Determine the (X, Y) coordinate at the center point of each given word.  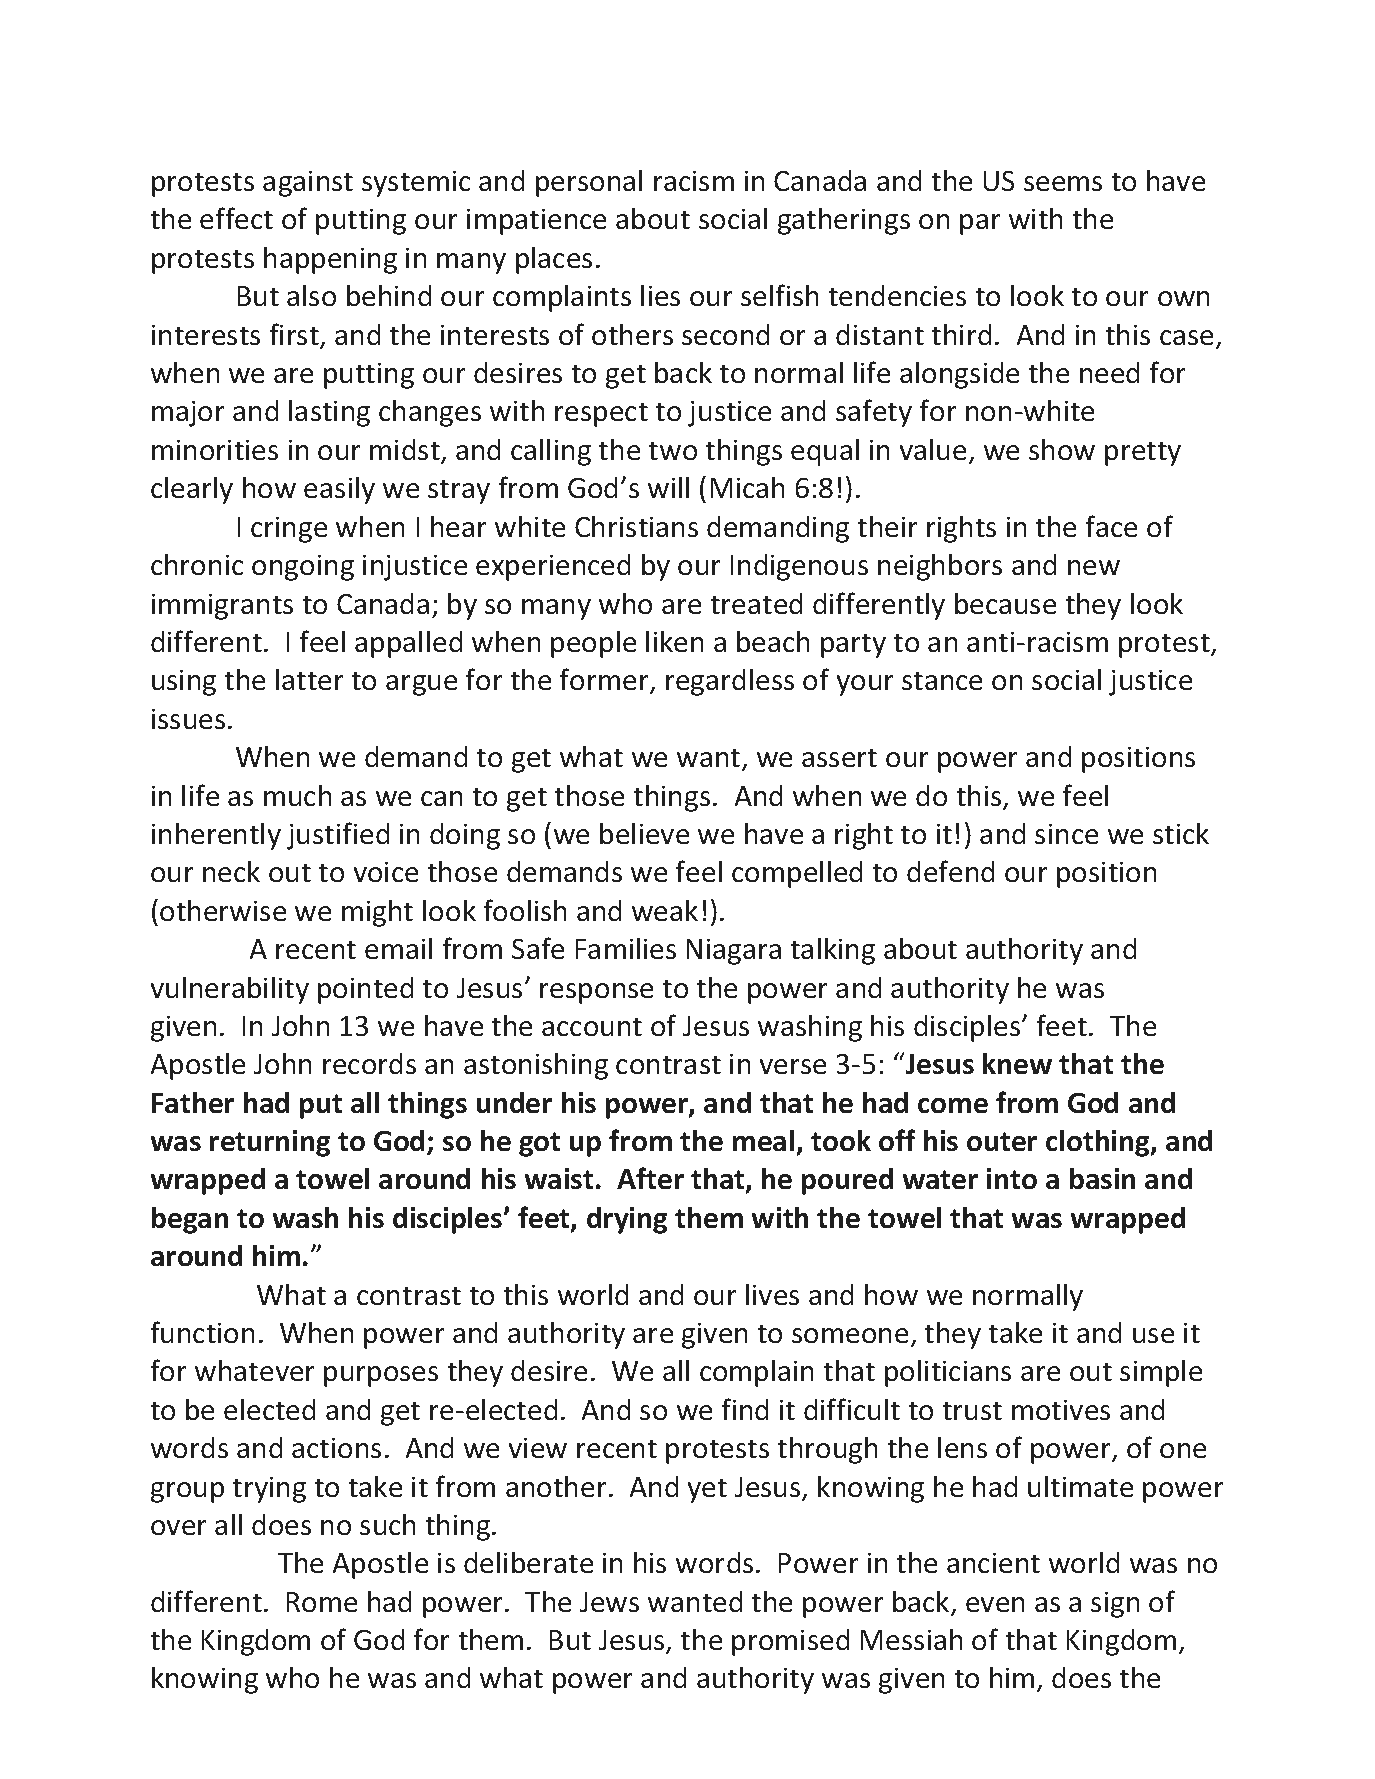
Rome (322, 1602)
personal (589, 183)
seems (1063, 183)
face (1111, 526)
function (202, 1332)
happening (330, 260)
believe (644, 833)
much (297, 795)
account (592, 1027)
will (668, 487)
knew (1017, 1063)
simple (1161, 1373)
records (369, 1063)
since (1066, 834)
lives (772, 1294)
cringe (289, 530)
